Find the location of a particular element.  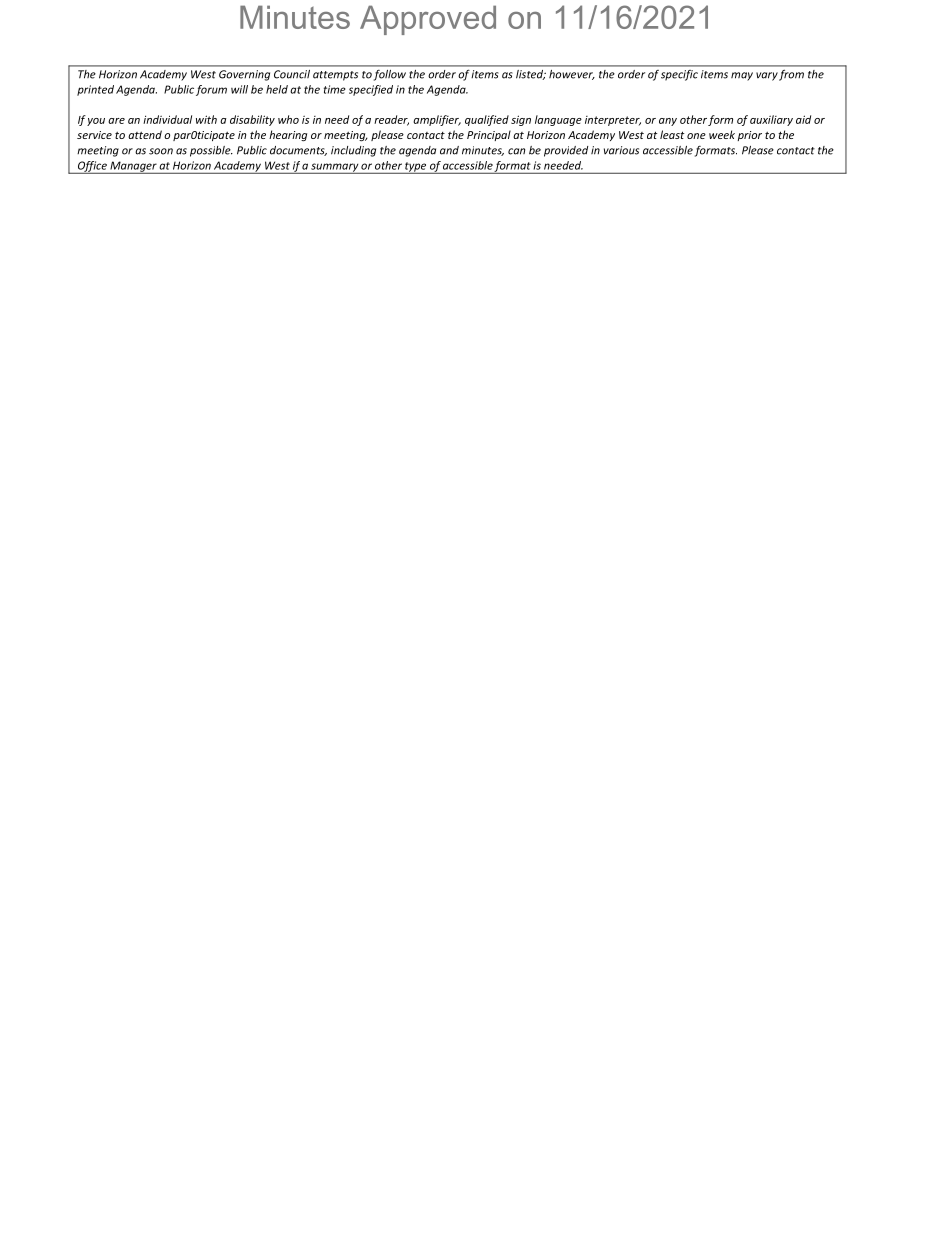

specific is located at coordinates (679, 75).
